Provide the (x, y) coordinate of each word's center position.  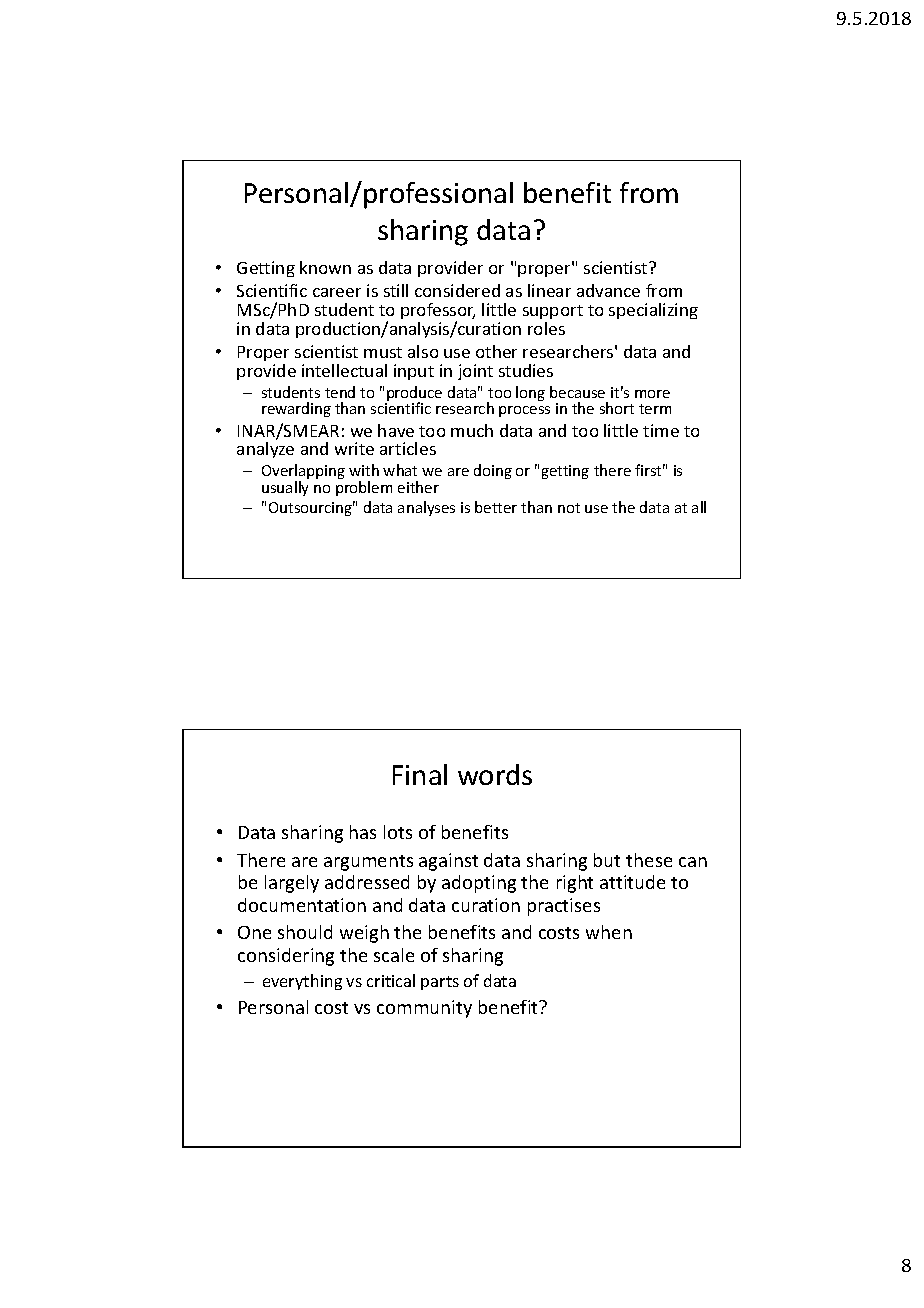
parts (440, 983)
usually (285, 488)
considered (457, 290)
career (337, 292)
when (609, 932)
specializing (653, 311)
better (496, 507)
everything (302, 982)
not (569, 508)
